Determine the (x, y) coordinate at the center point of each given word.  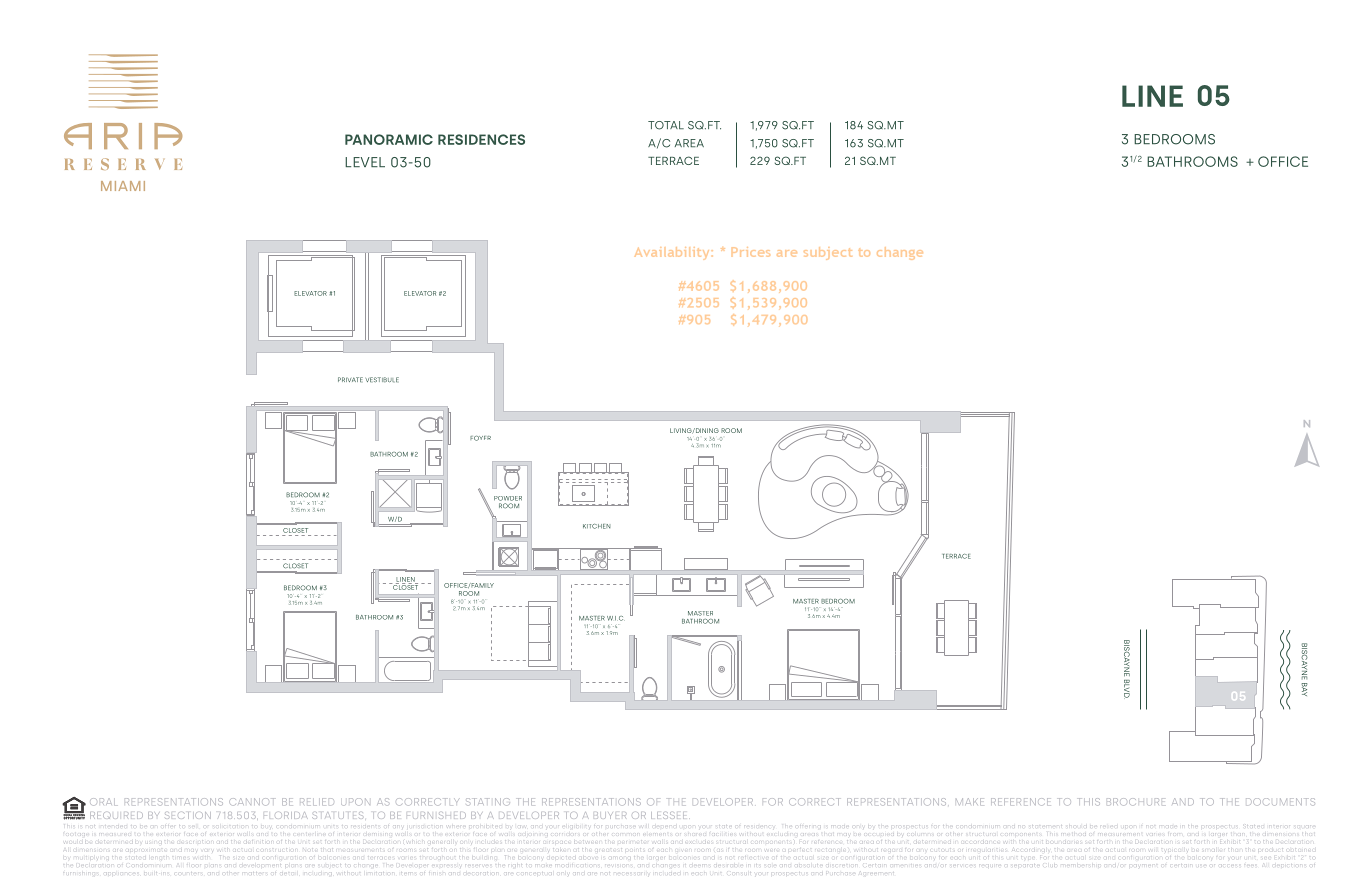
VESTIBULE (382, 379)
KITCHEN (597, 526)
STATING (488, 802)
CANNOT (251, 802)
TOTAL (666, 125)
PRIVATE (350, 379)
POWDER (508, 498)
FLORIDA (286, 815)
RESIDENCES (481, 139)
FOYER (480, 438)
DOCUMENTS (1280, 802)
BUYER (611, 815)
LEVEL (365, 162)
